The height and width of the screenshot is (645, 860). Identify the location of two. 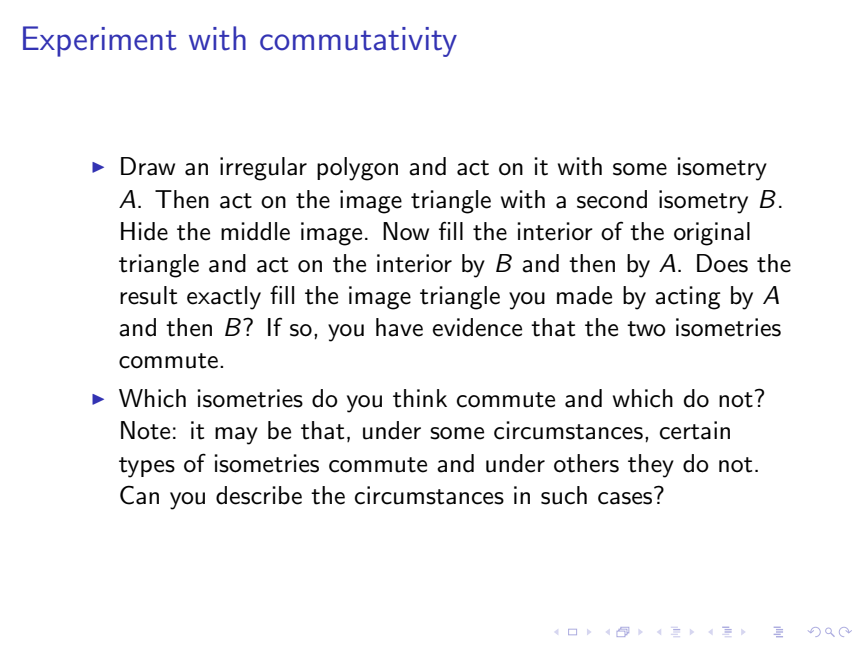
(646, 329).
